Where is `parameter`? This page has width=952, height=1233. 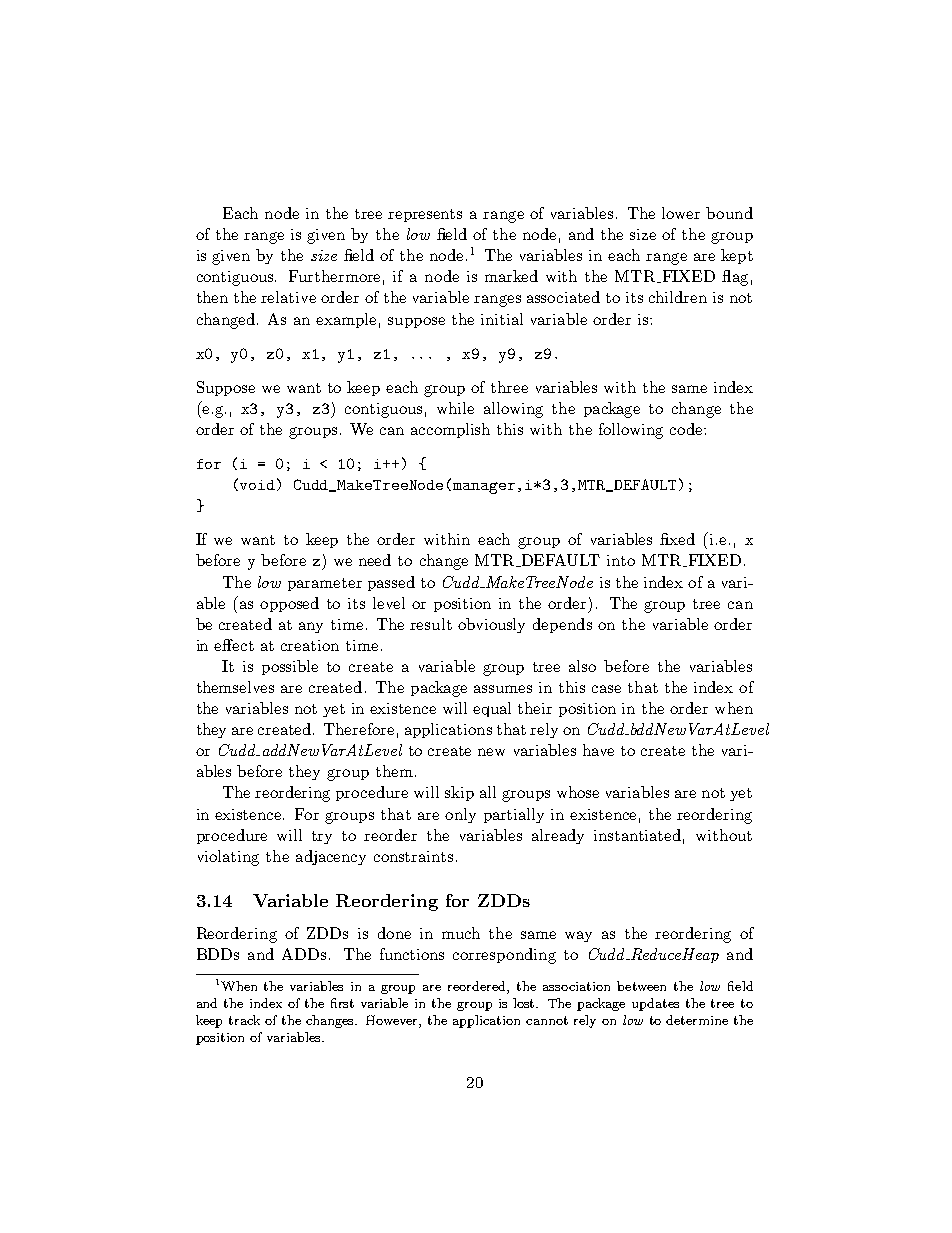
parameter is located at coordinates (325, 584).
